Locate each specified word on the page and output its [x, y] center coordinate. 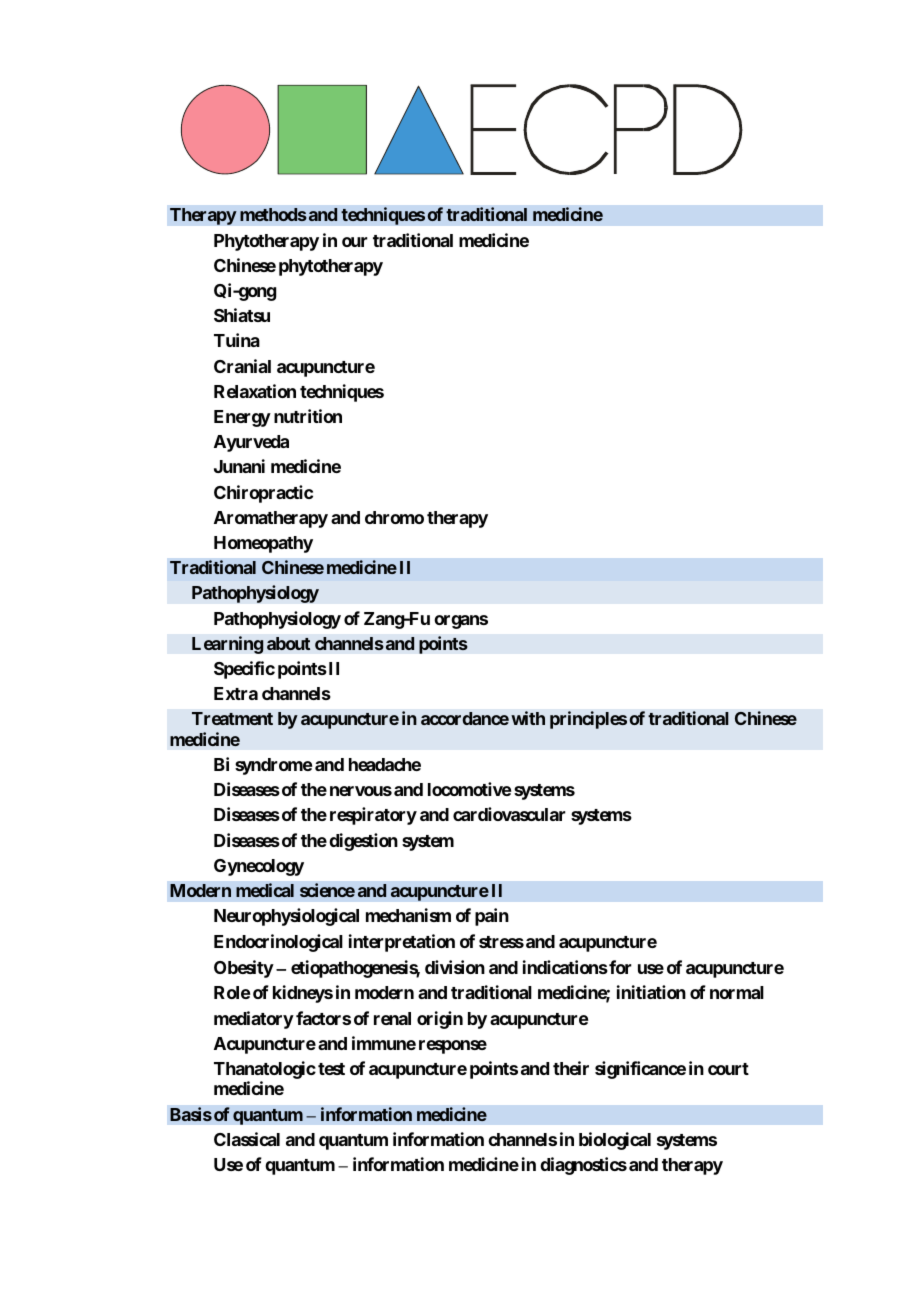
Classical [247, 1139]
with [528, 718]
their [571, 1068]
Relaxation [255, 391]
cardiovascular [509, 814]
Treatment [232, 718]
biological [615, 1141]
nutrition [308, 416]
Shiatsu [242, 315]
